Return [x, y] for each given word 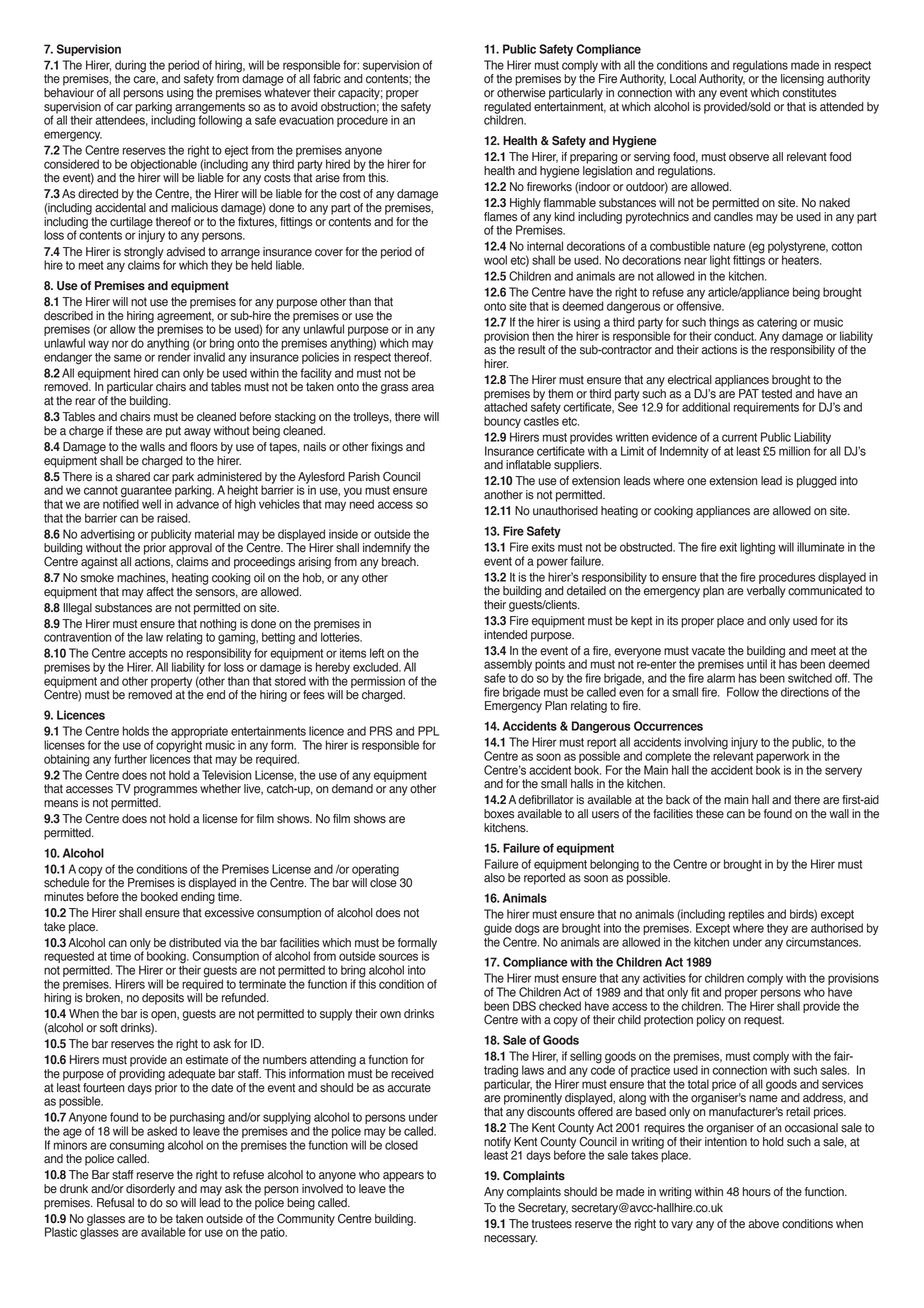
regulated [507, 109]
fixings [387, 448]
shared [133, 477]
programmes [165, 791]
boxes [499, 814]
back [678, 800]
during [130, 67]
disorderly [150, 1190]
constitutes [809, 93]
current [739, 437]
